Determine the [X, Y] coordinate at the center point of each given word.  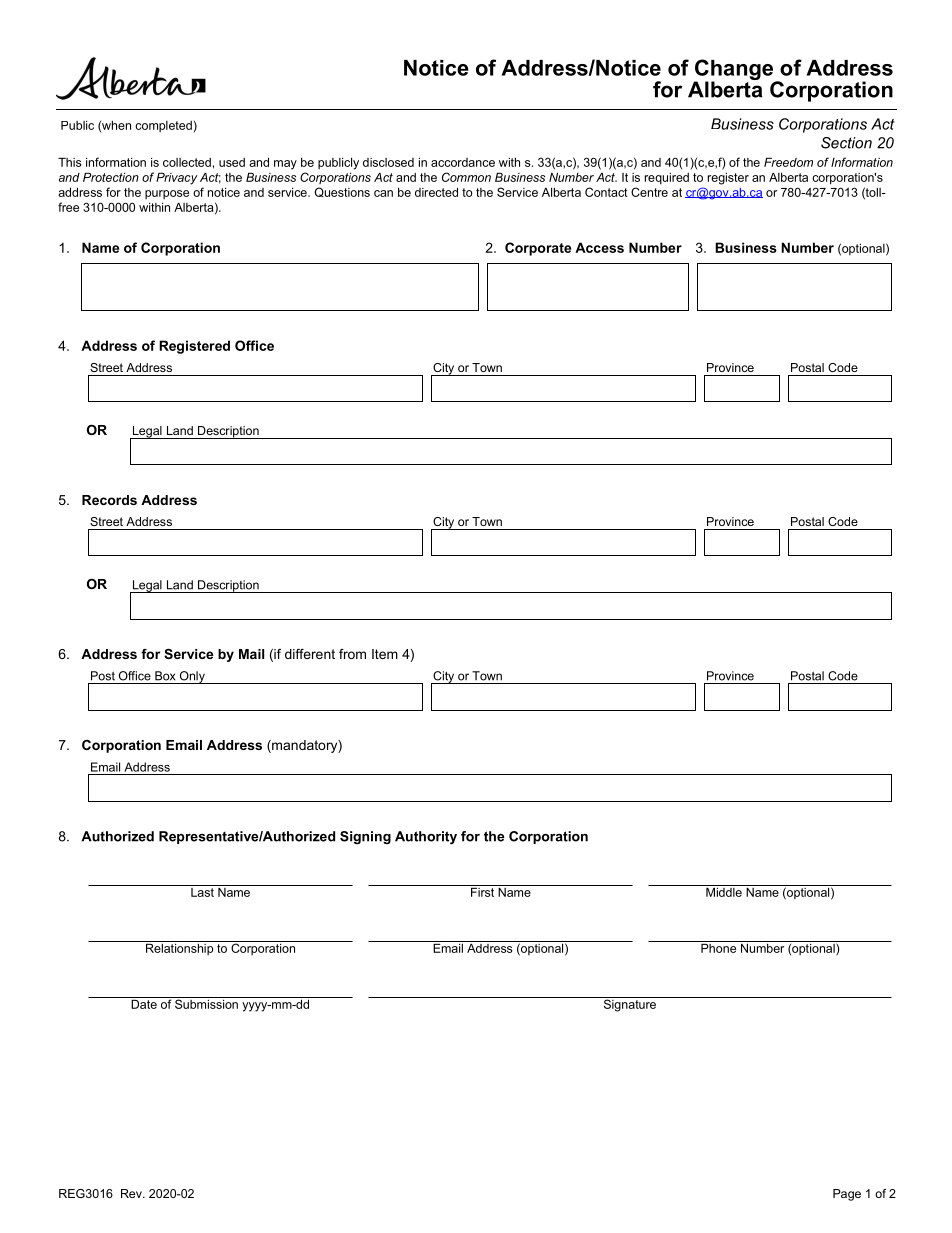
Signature [629, 1004]
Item [385, 654]
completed [163, 126]
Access [599, 247]
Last [202, 891]
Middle [724, 891]
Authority [426, 837]
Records [109, 500]
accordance [463, 162]
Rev [132, 1193]
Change [734, 71]
